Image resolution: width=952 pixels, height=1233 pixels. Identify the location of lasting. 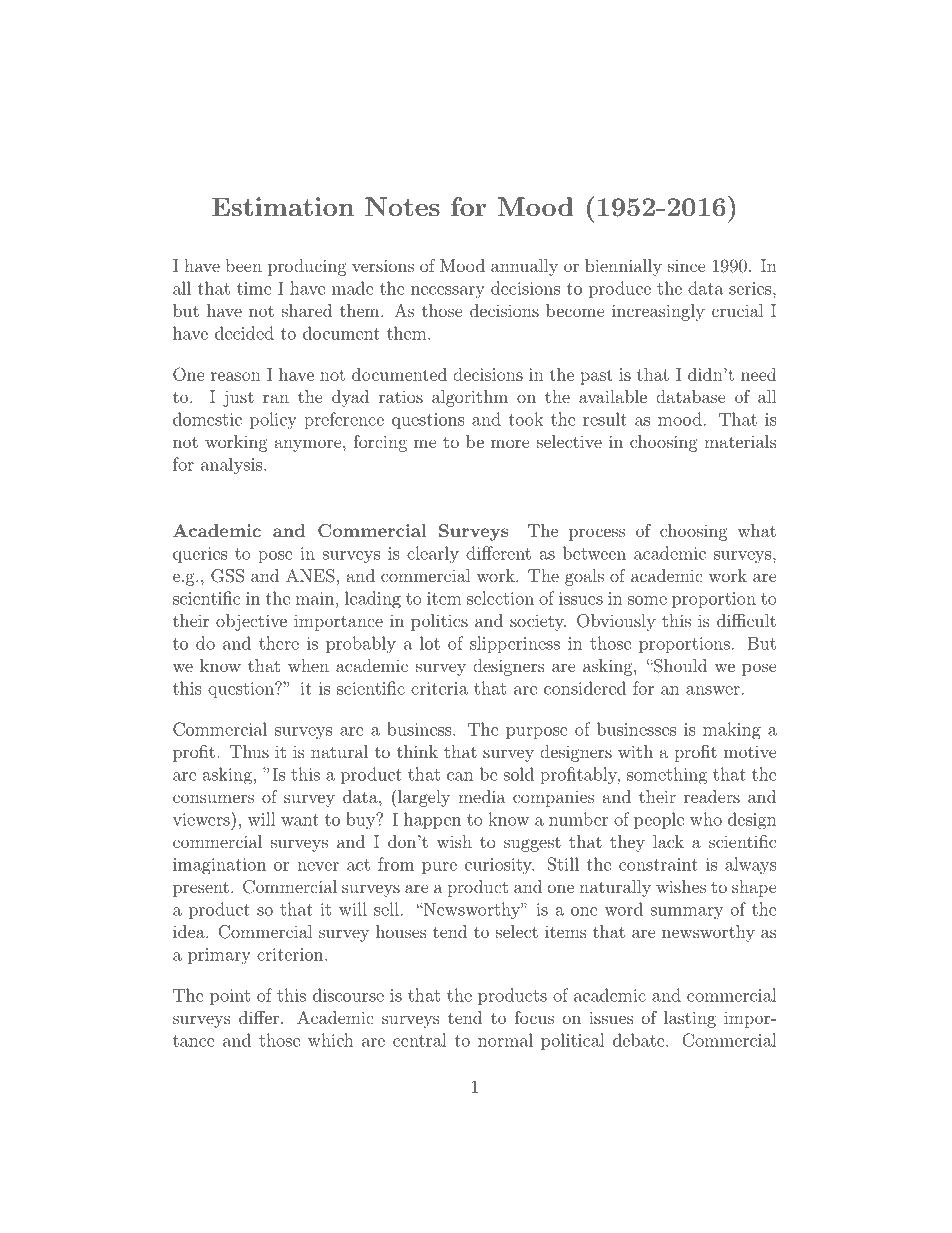
(690, 1019).
